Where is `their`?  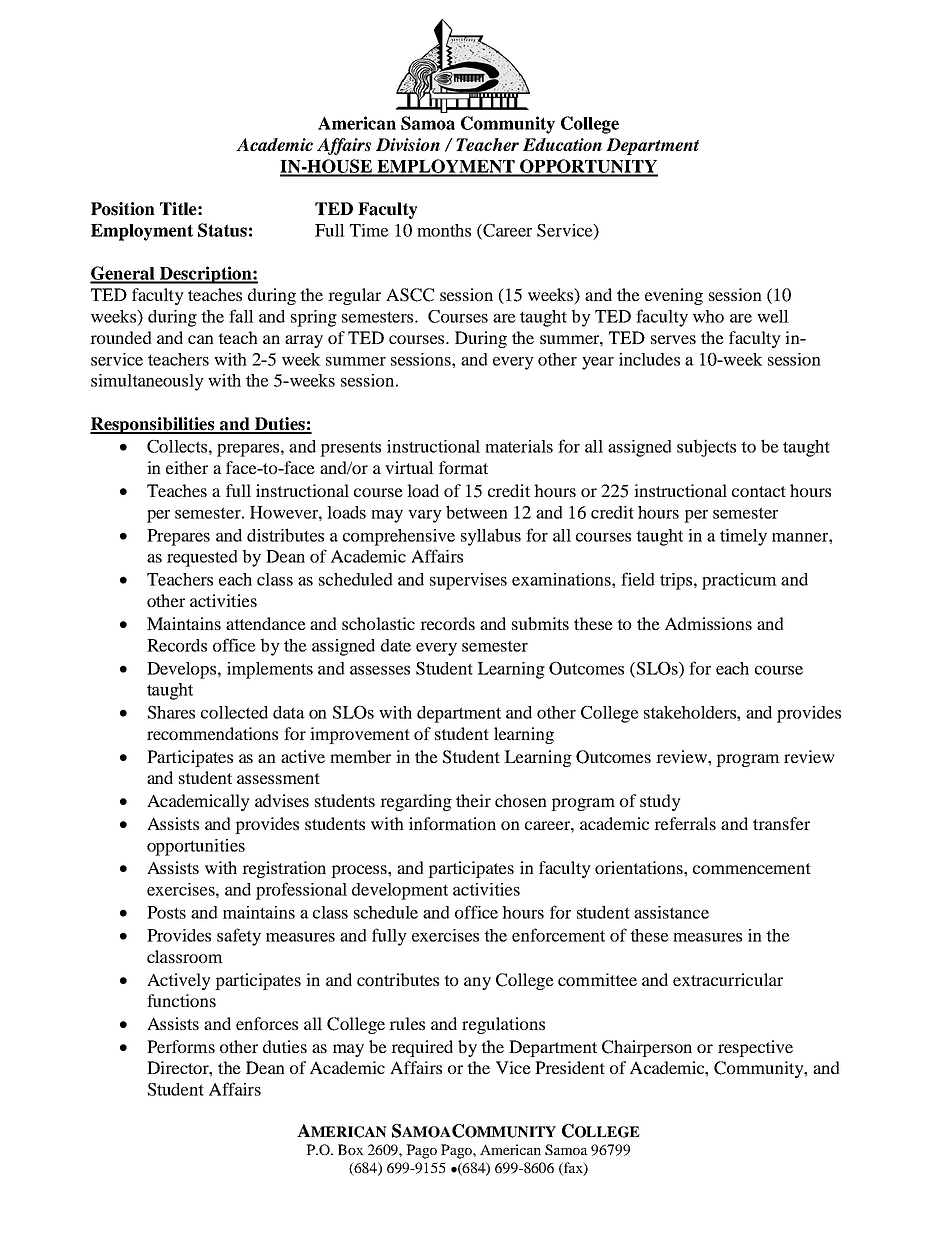
their is located at coordinates (473, 800).
